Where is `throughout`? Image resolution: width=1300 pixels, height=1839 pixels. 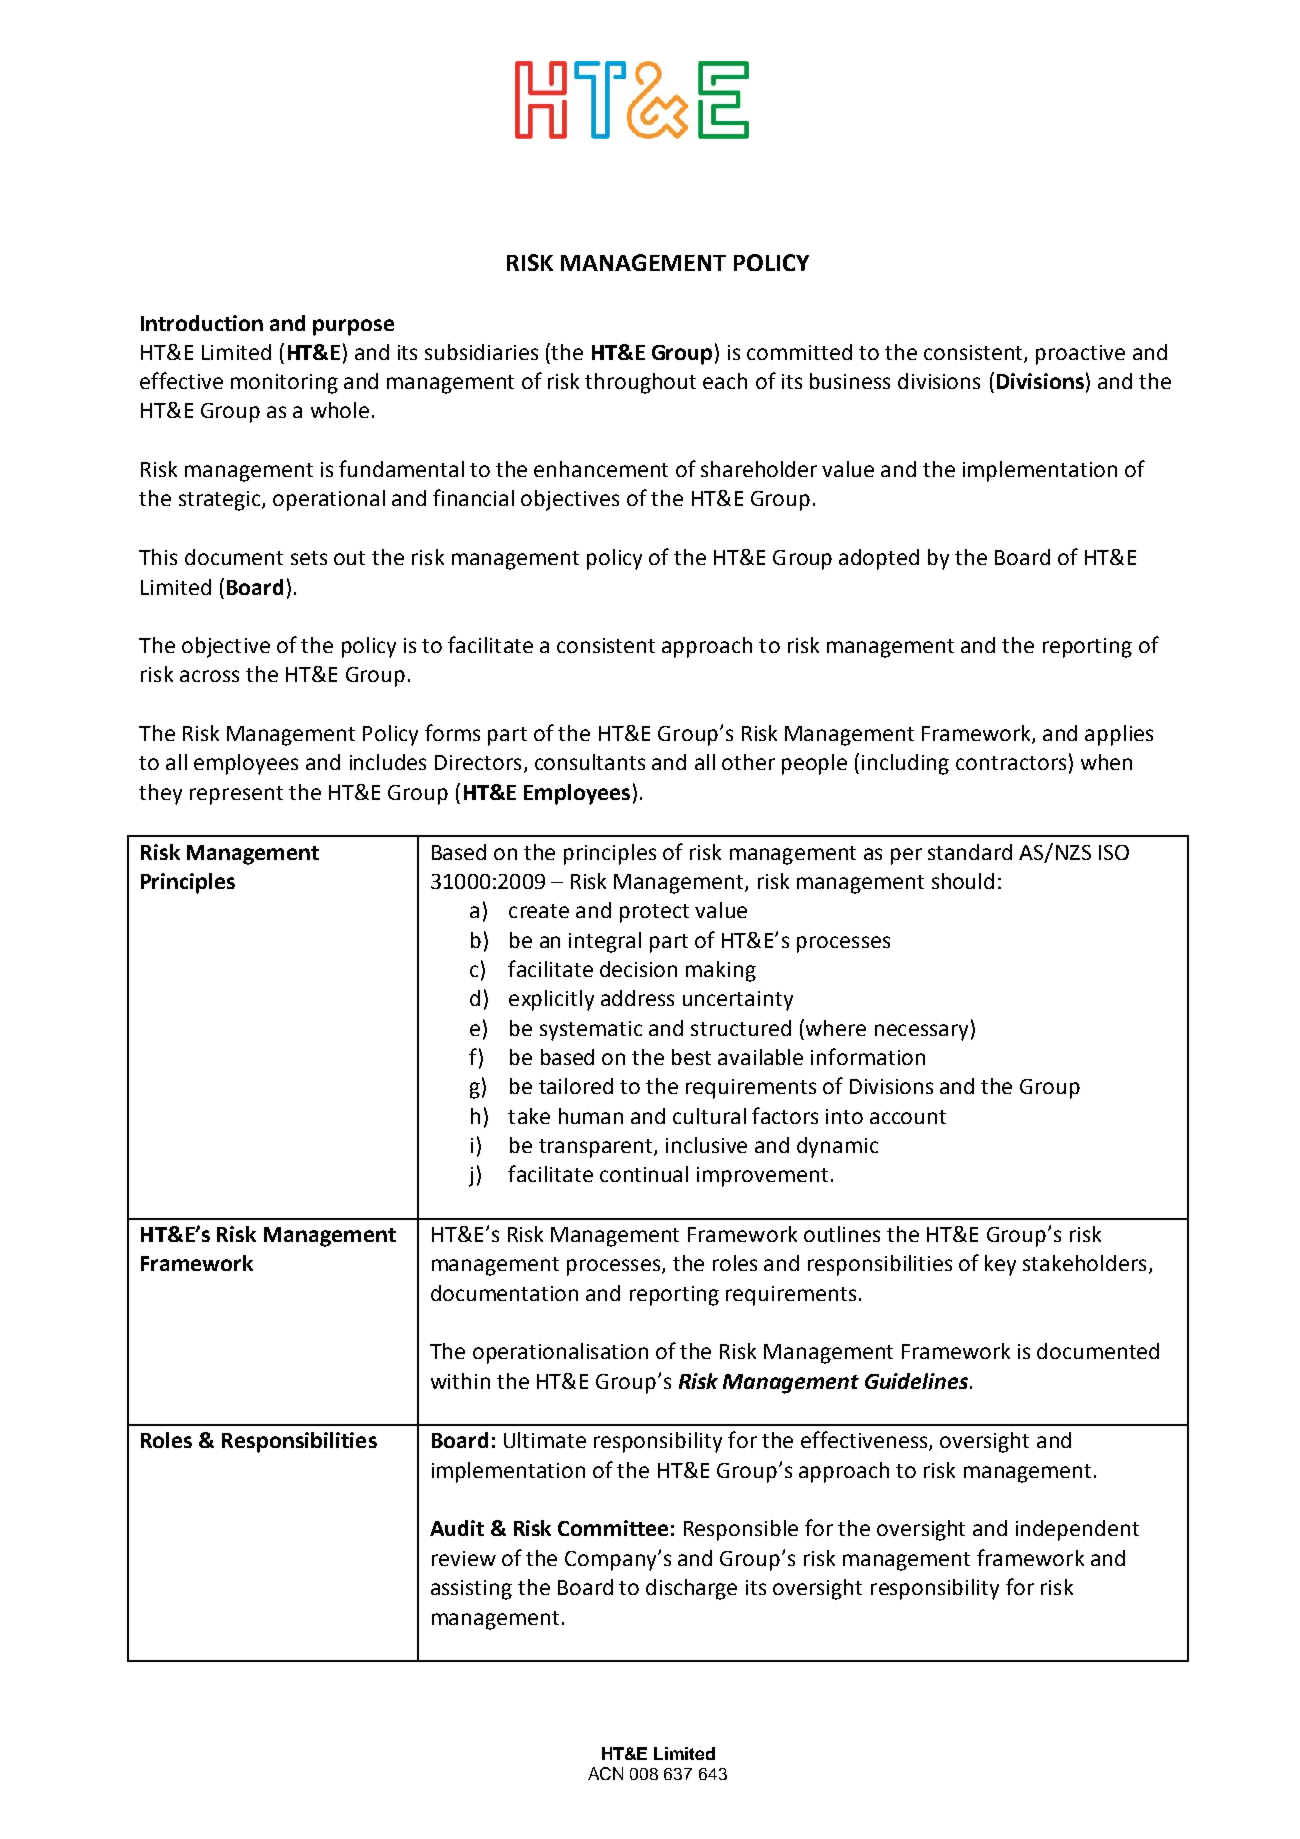
throughout is located at coordinates (640, 383).
